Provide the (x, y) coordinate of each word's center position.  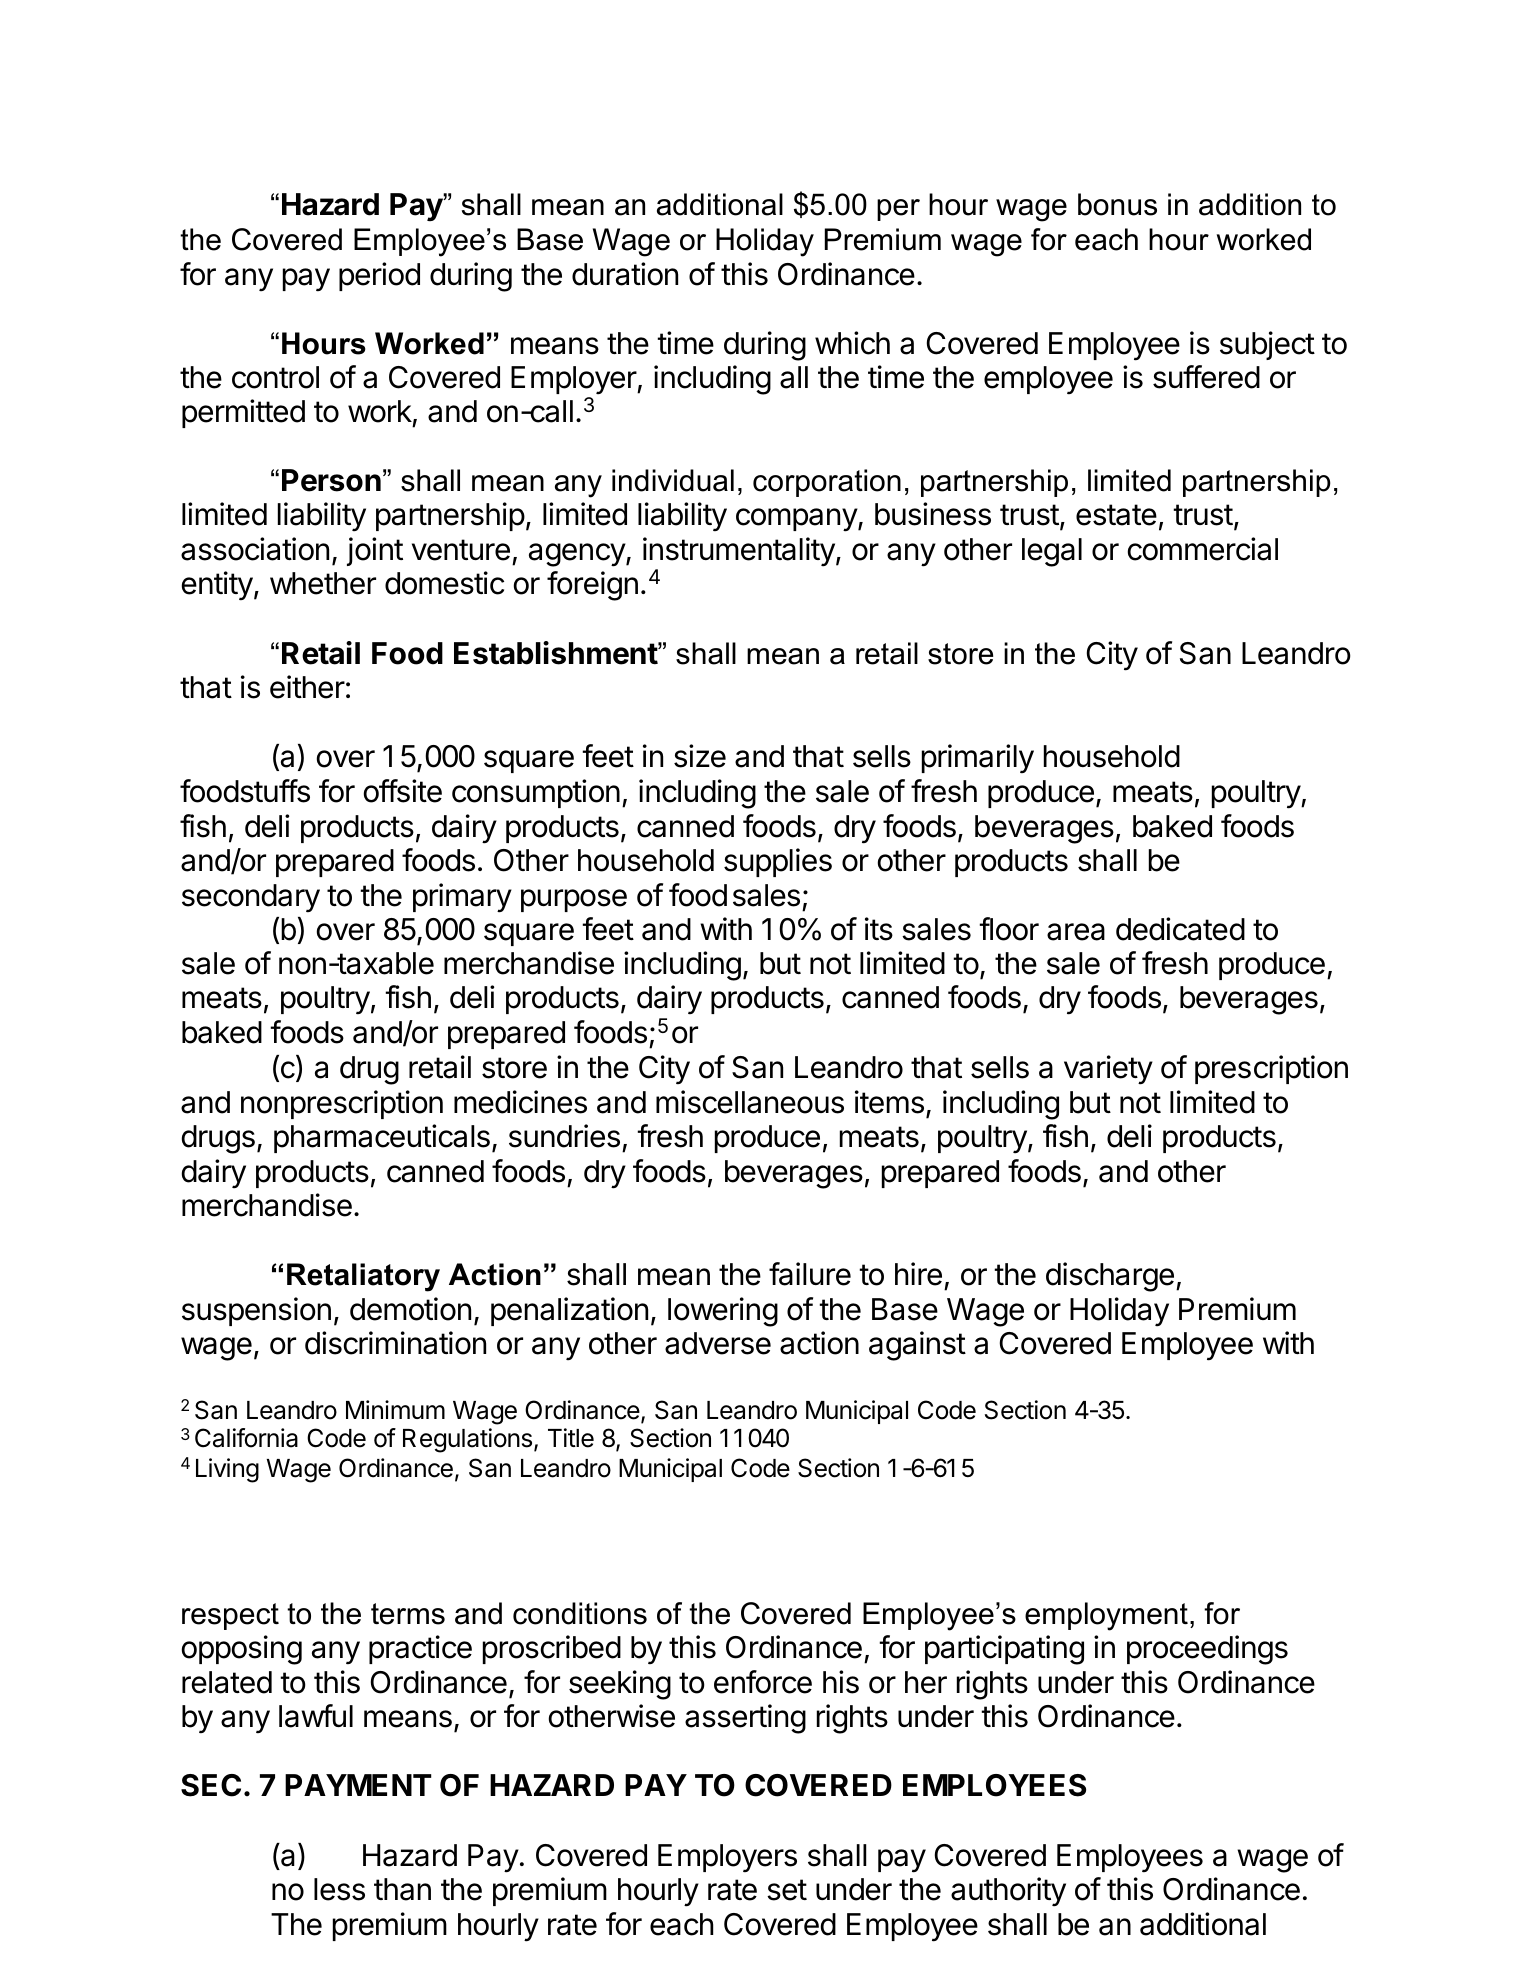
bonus (1117, 204)
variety (1108, 1070)
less (339, 1889)
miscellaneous (750, 1102)
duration (625, 274)
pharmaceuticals (382, 1138)
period (379, 276)
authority (1008, 1892)
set (787, 1890)
